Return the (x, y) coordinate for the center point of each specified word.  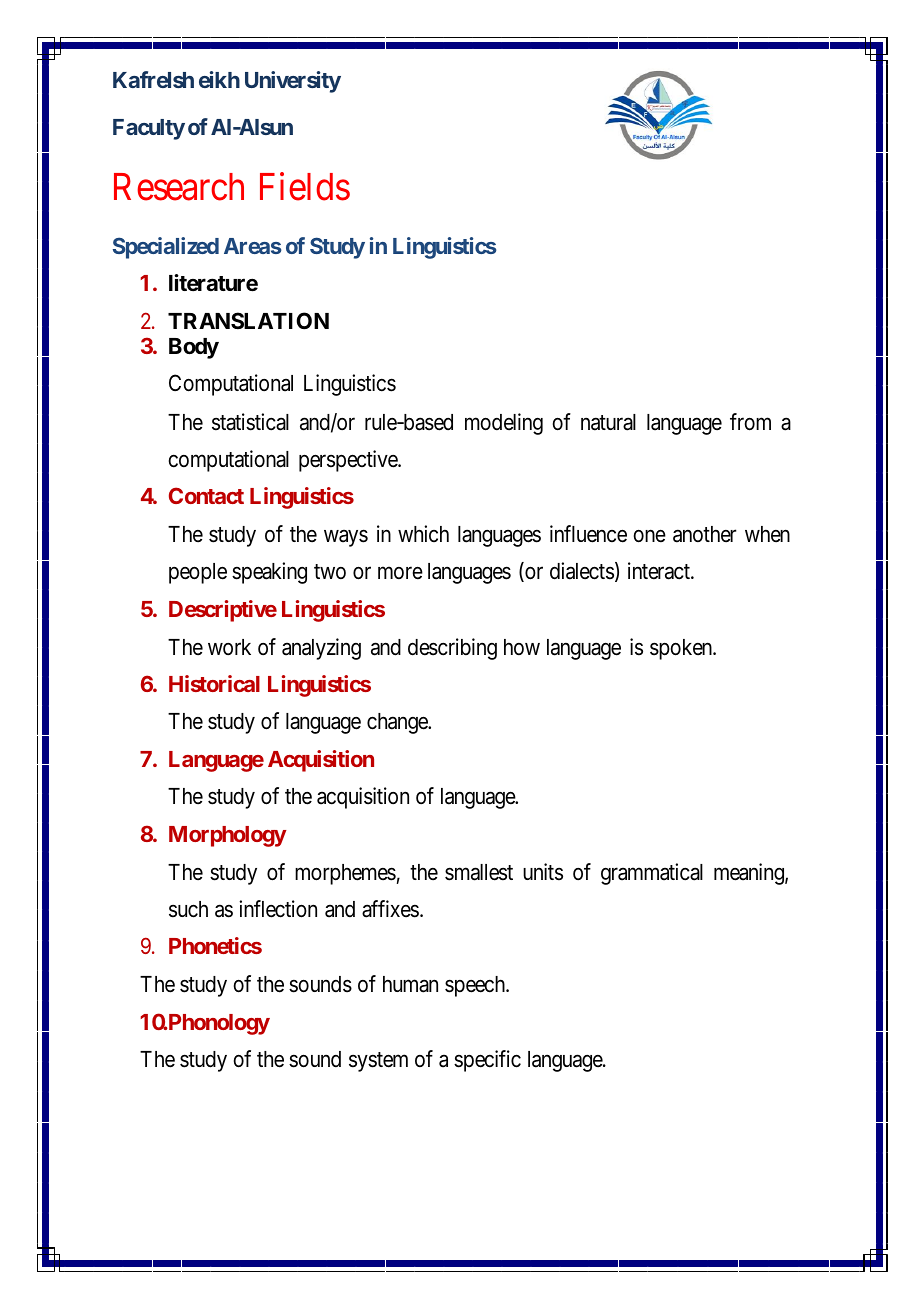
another (705, 534)
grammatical (652, 874)
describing (452, 649)
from (750, 422)
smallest (479, 872)
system (378, 1062)
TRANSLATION (248, 321)
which (423, 533)
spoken (682, 649)
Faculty (149, 129)
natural (608, 422)
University (293, 82)
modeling (504, 424)
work (229, 647)
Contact (206, 495)
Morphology (228, 836)
